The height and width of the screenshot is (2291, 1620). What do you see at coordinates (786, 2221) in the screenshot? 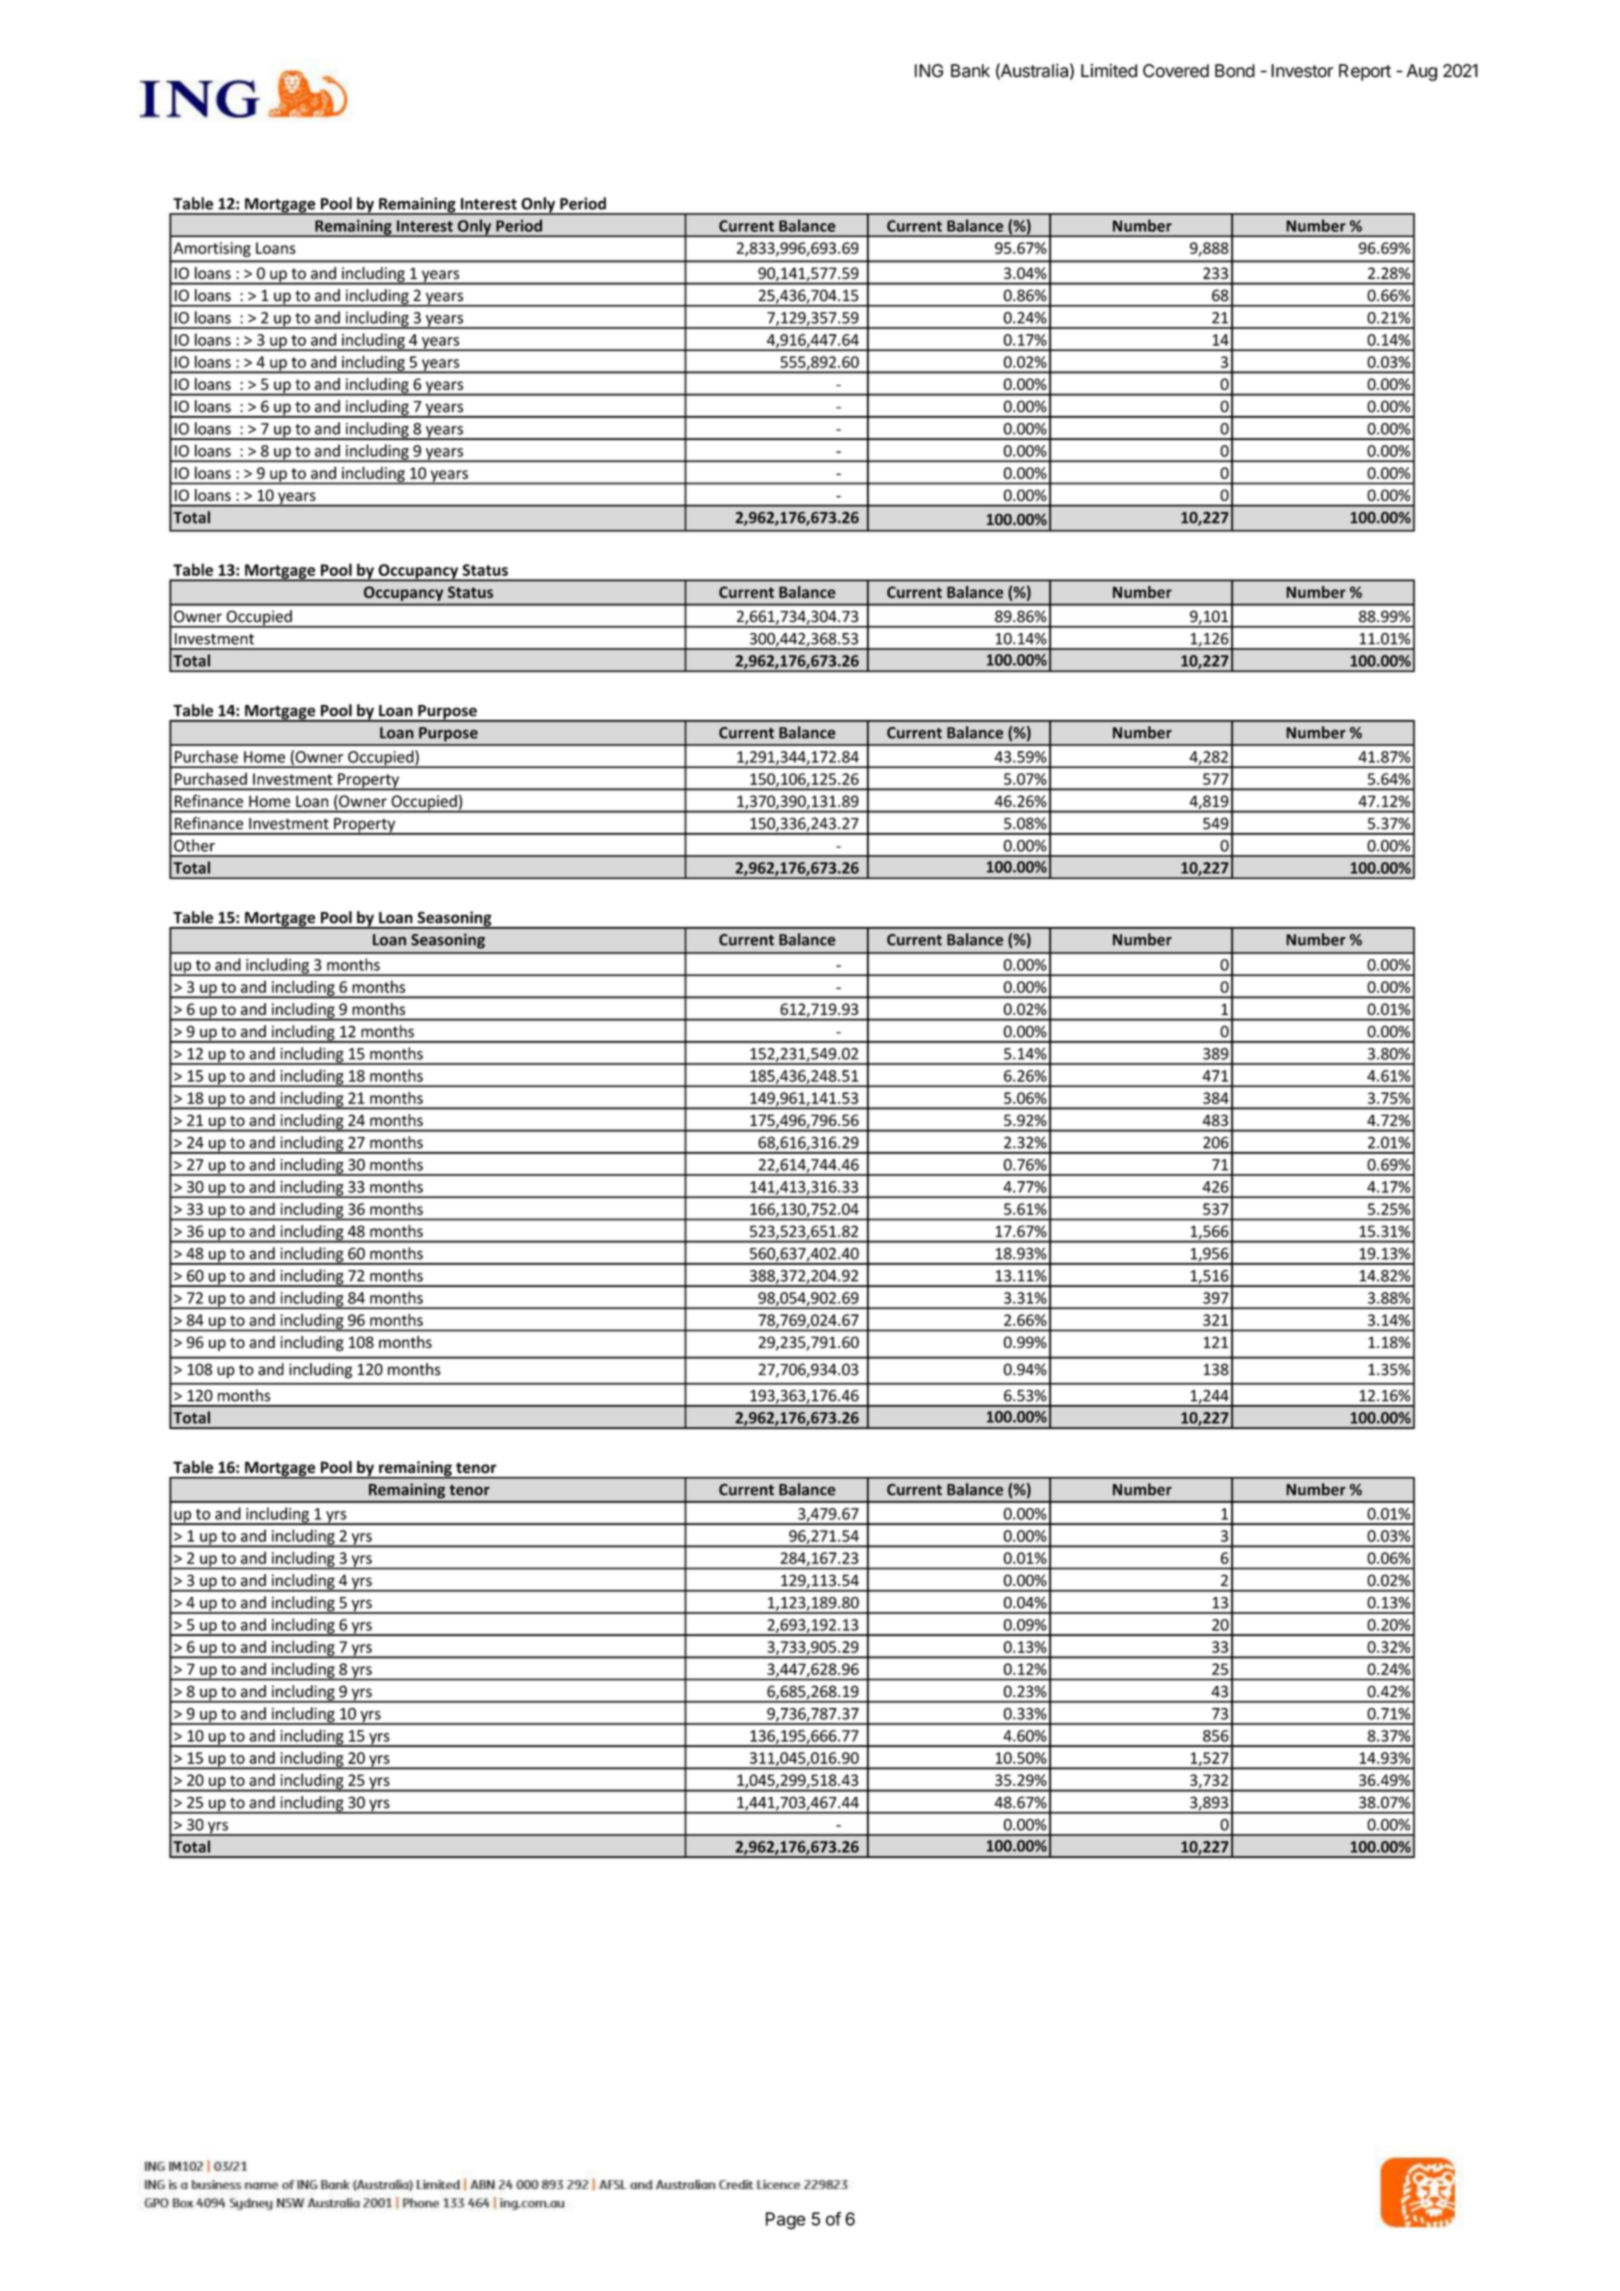
I see `Page` at bounding box center [786, 2221].
